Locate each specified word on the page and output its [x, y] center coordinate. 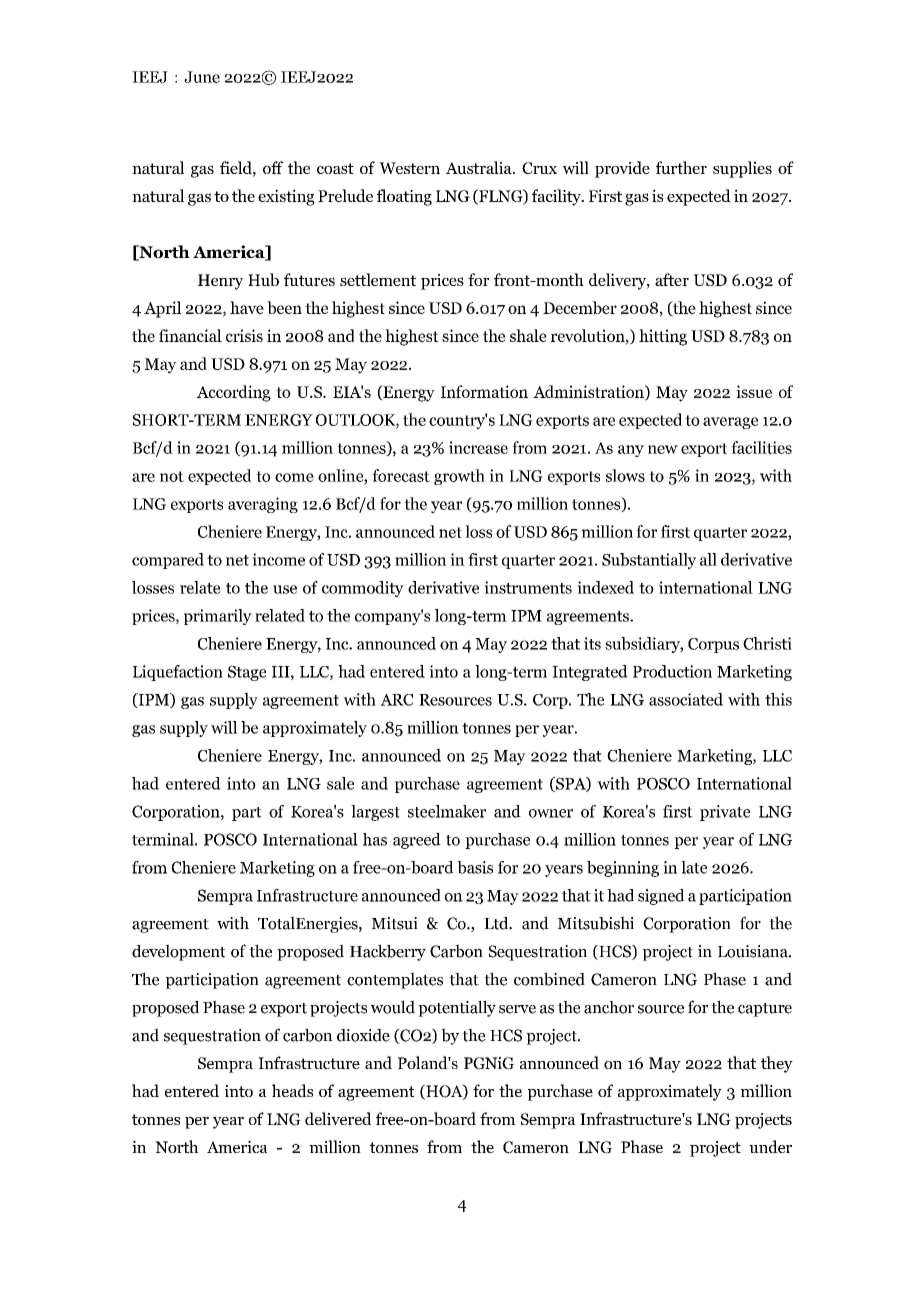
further [681, 167]
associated [686, 699]
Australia [480, 167]
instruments [528, 587]
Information [484, 391]
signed [661, 897]
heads [292, 1090]
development [179, 952]
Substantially [649, 561]
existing [286, 197]
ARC [396, 700]
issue [754, 391]
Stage [247, 673]
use [285, 589]
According [234, 393]
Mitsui [394, 923]
